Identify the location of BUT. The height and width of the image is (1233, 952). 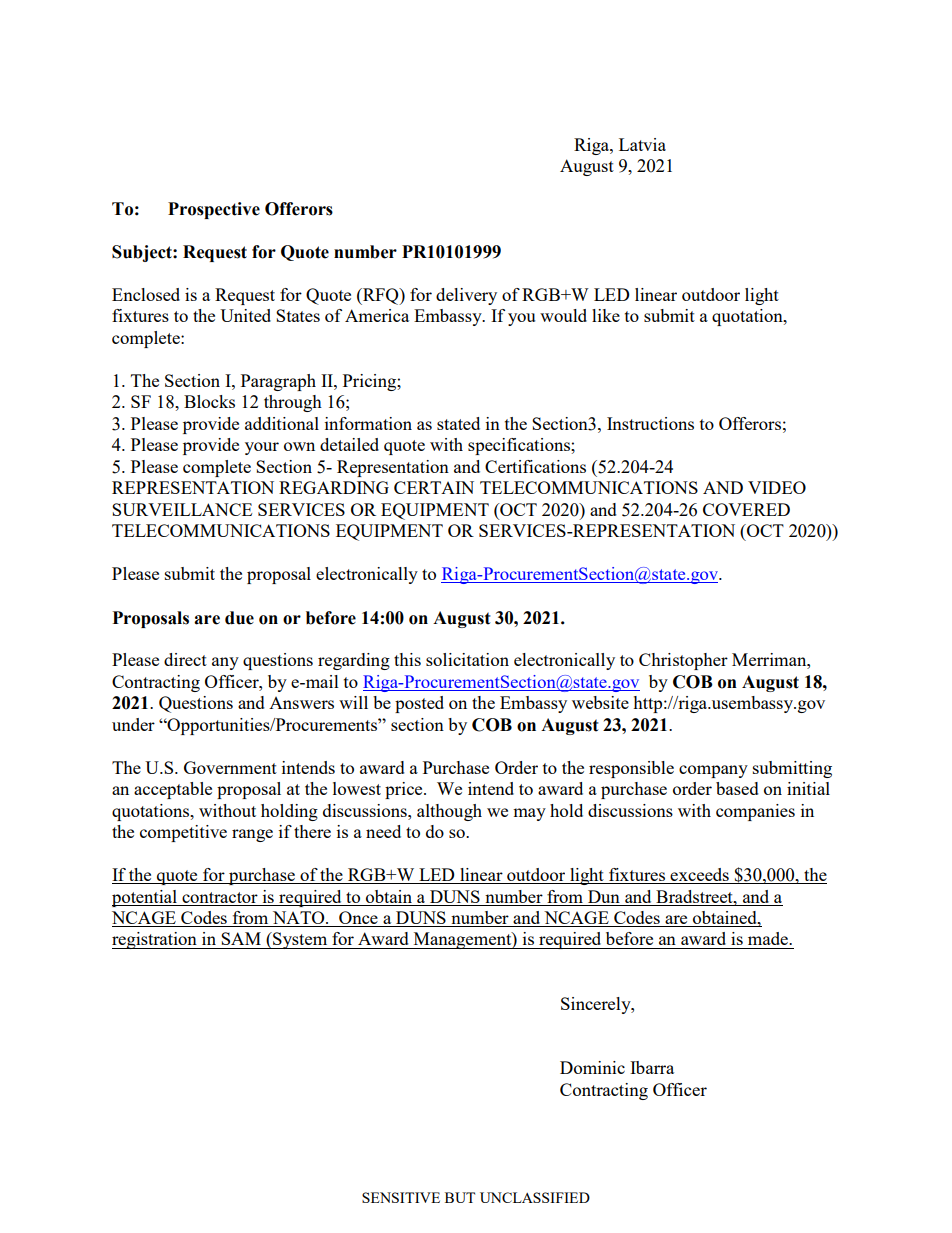
(460, 1197).
